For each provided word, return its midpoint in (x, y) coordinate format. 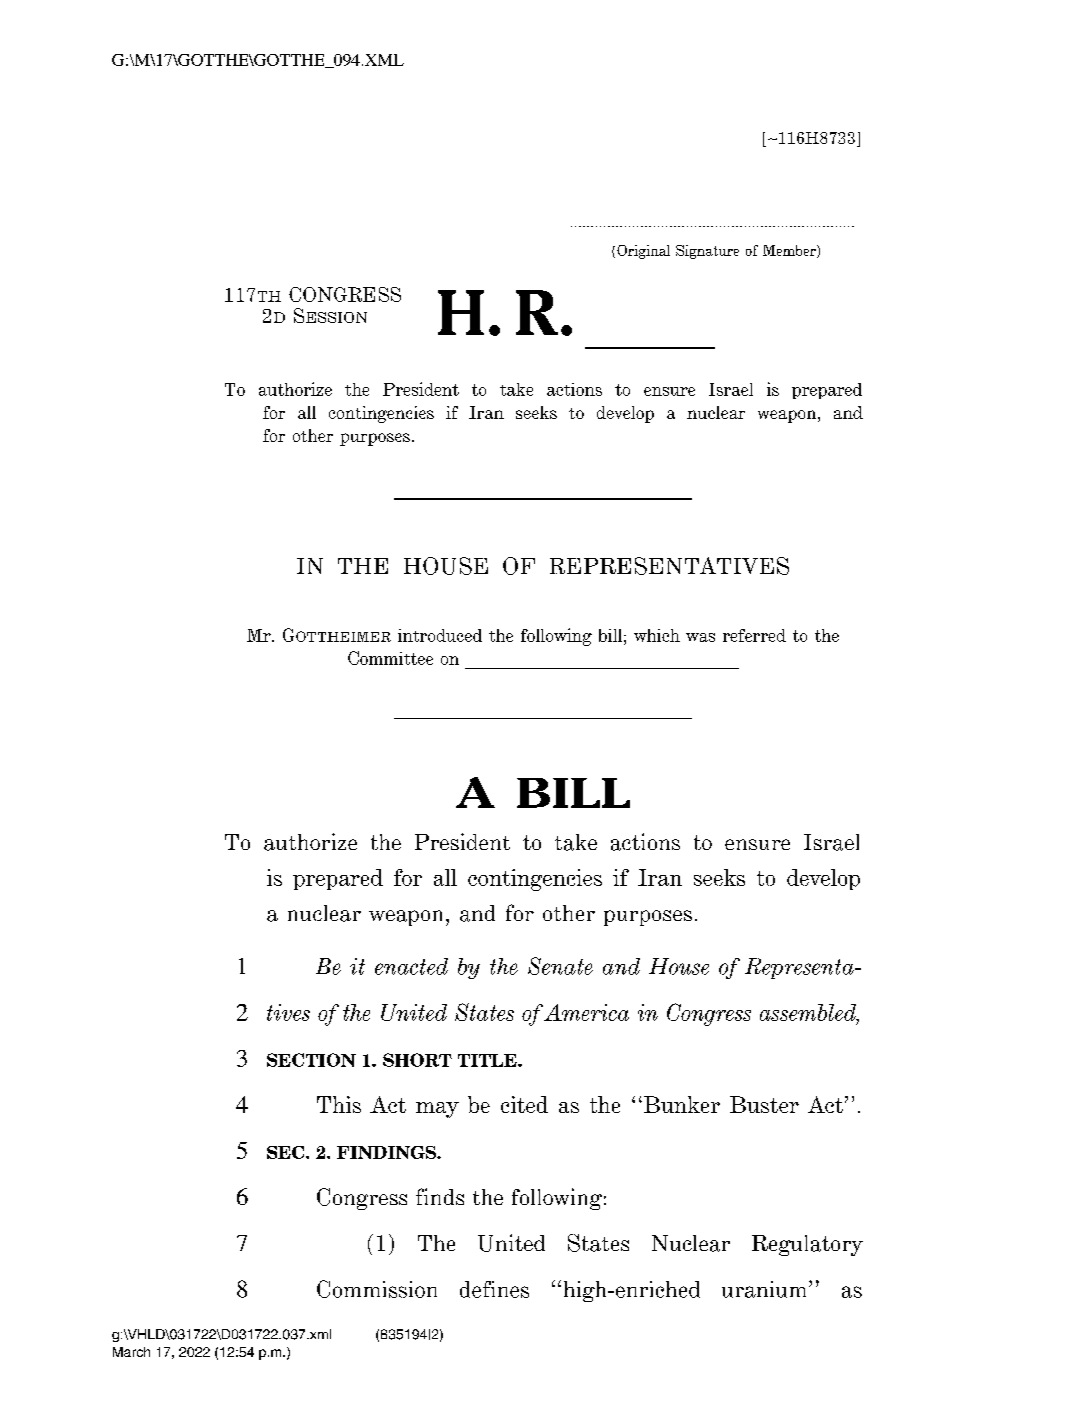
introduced (440, 635)
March (131, 1352)
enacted (411, 966)
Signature (707, 252)
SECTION (311, 1060)
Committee (390, 658)
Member (790, 251)
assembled (809, 1013)
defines (494, 1289)
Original (643, 252)
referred (754, 635)
